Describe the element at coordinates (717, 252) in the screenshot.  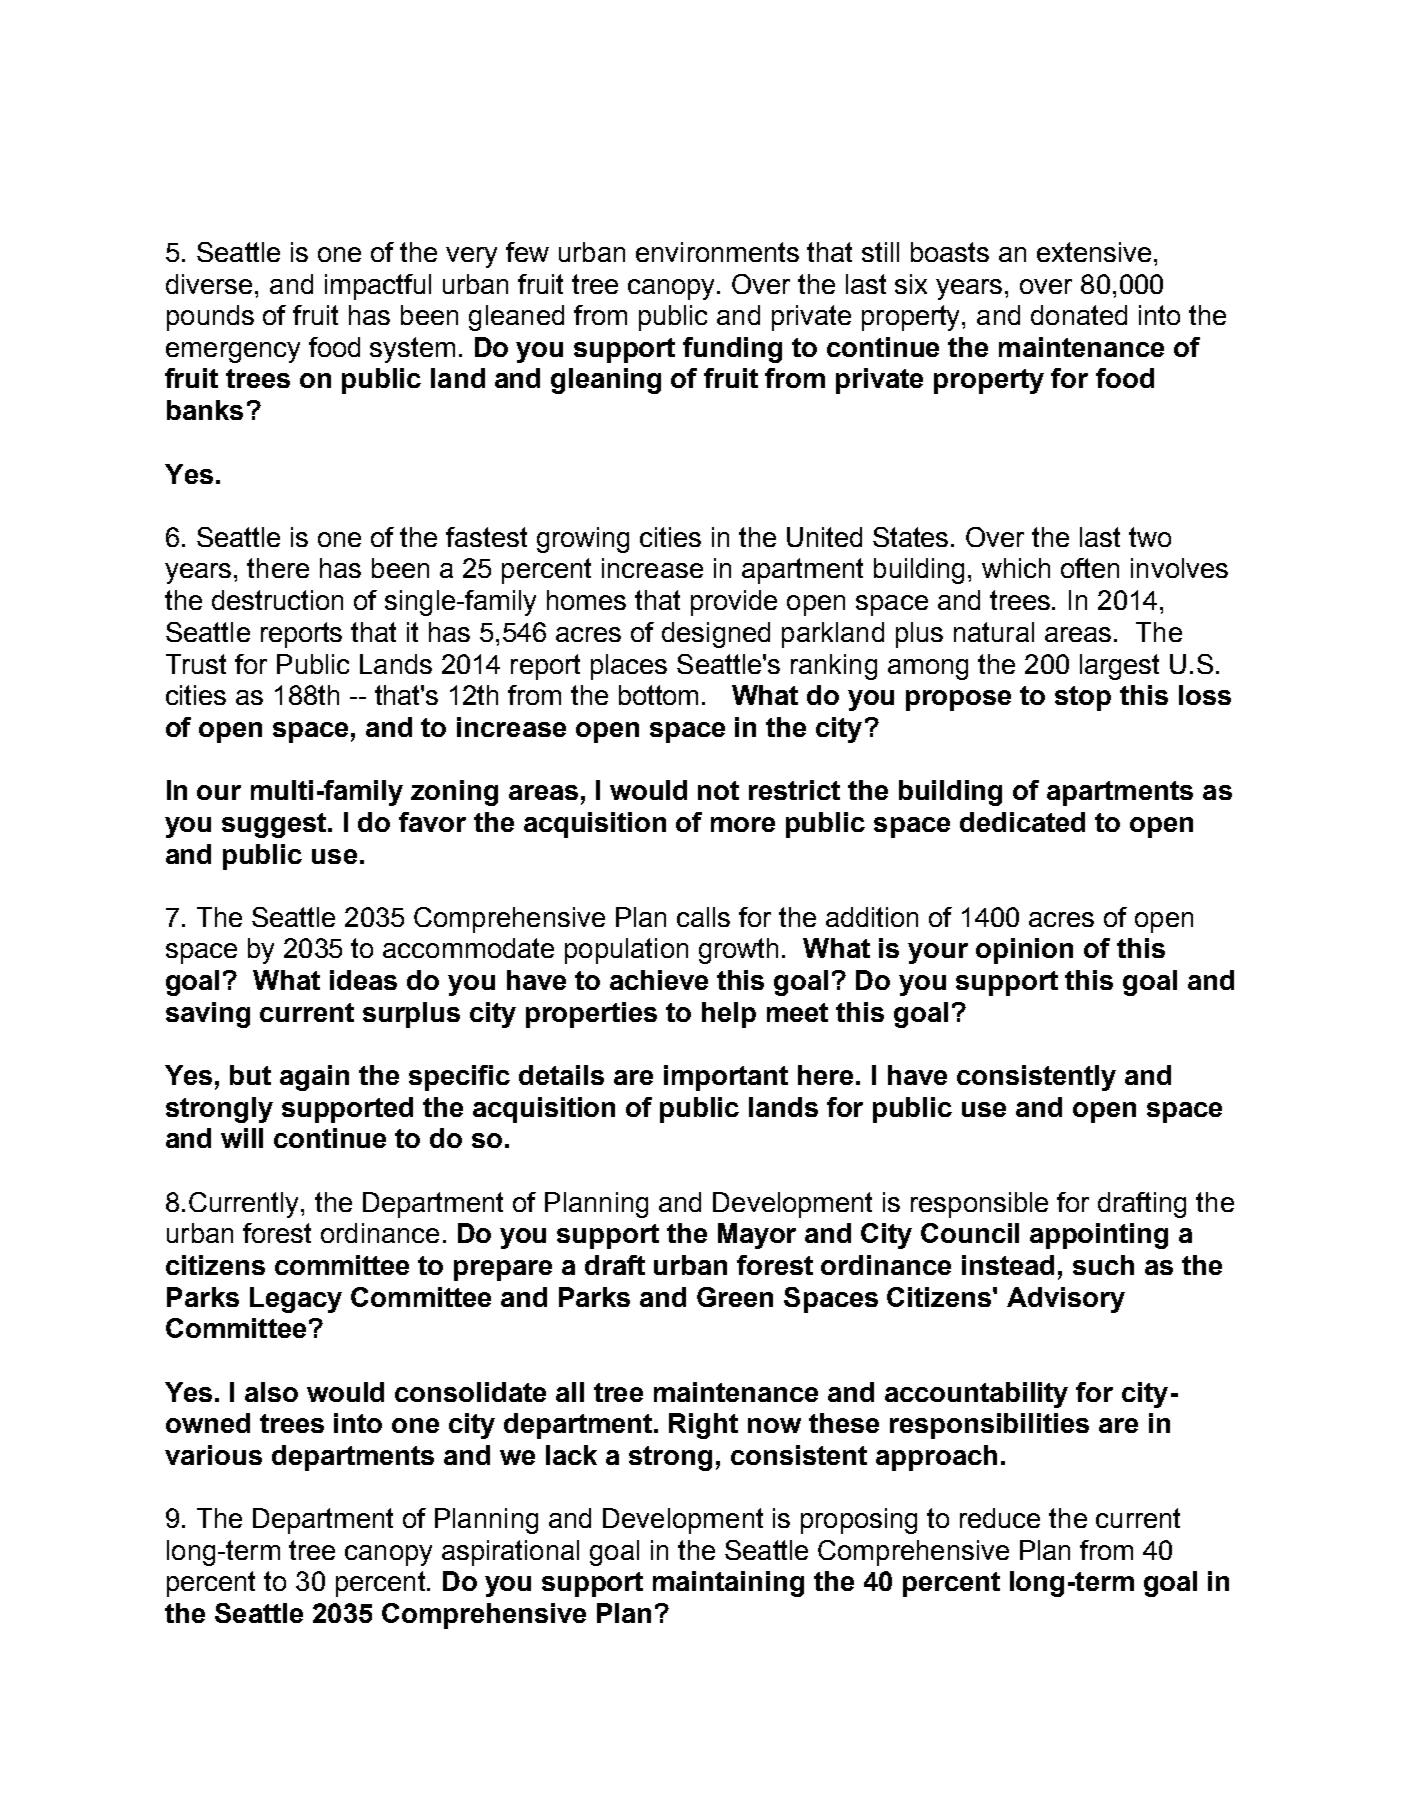
I see `environments` at that location.
